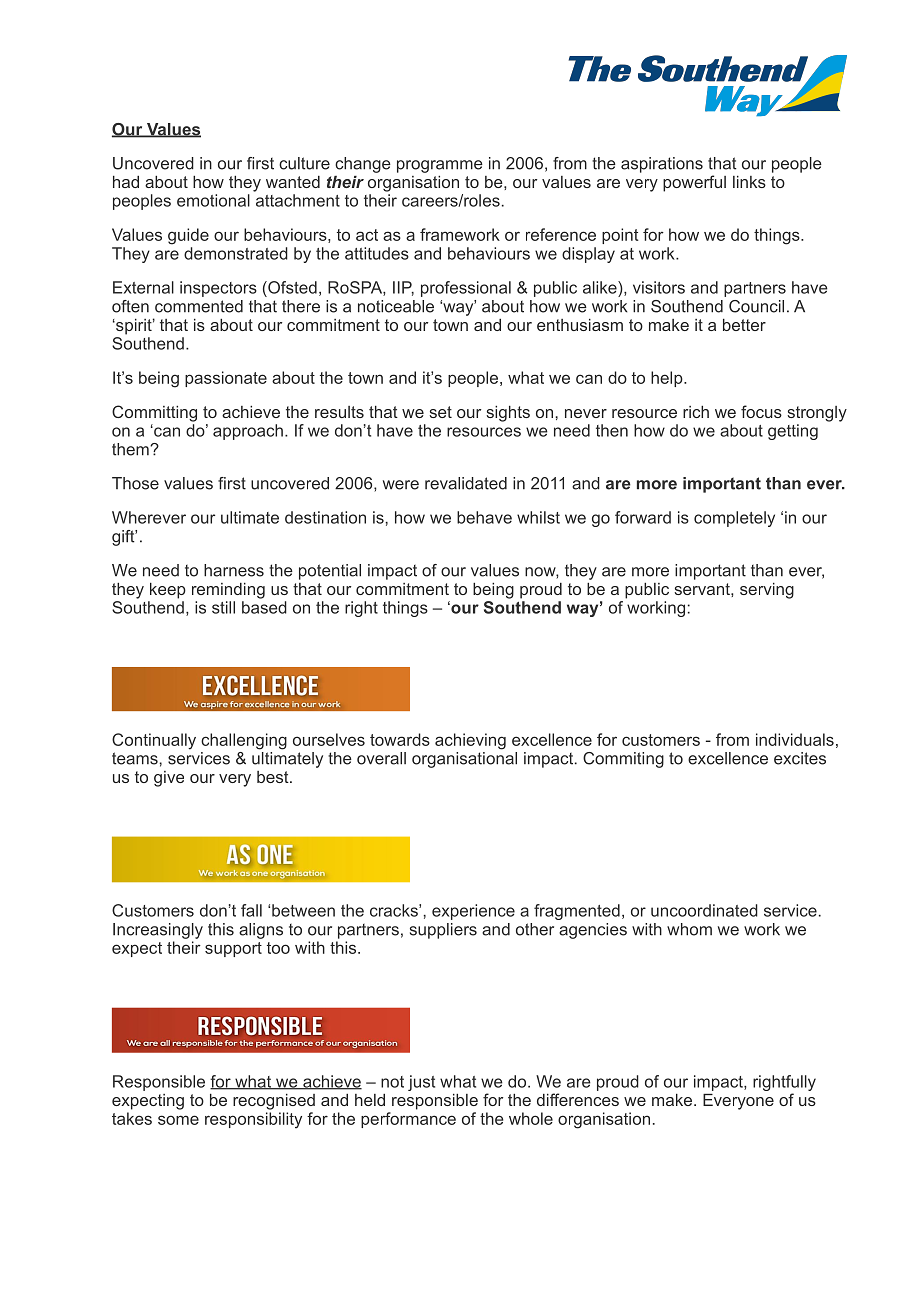 This screenshot has width=924, height=1308. What do you see at coordinates (734, 519) in the screenshot?
I see `completely` at bounding box center [734, 519].
